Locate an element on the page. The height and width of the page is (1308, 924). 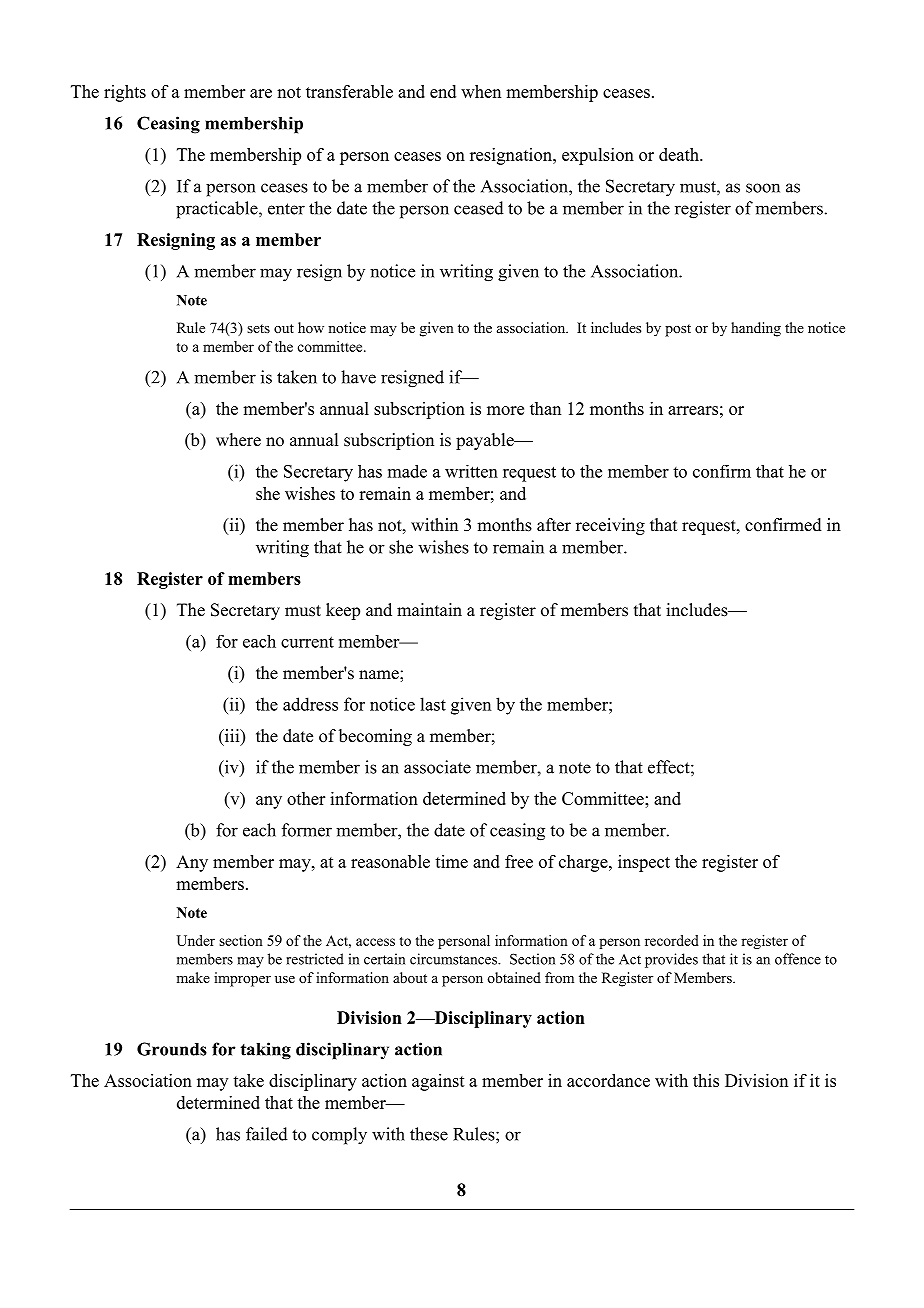
iii is located at coordinates (232, 735).
